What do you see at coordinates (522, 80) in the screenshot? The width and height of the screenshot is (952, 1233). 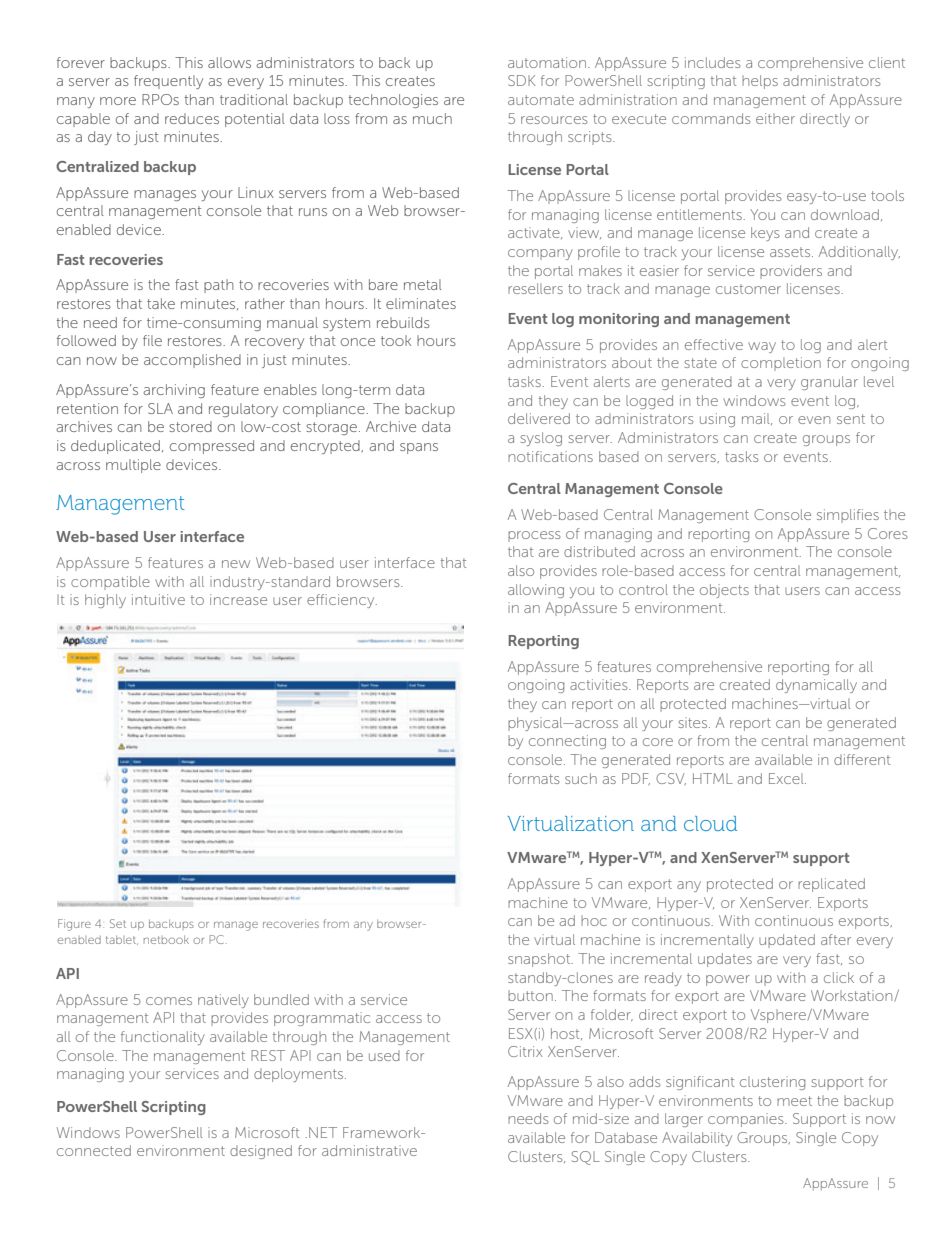 I see `SDK` at bounding box center [522, 80].
